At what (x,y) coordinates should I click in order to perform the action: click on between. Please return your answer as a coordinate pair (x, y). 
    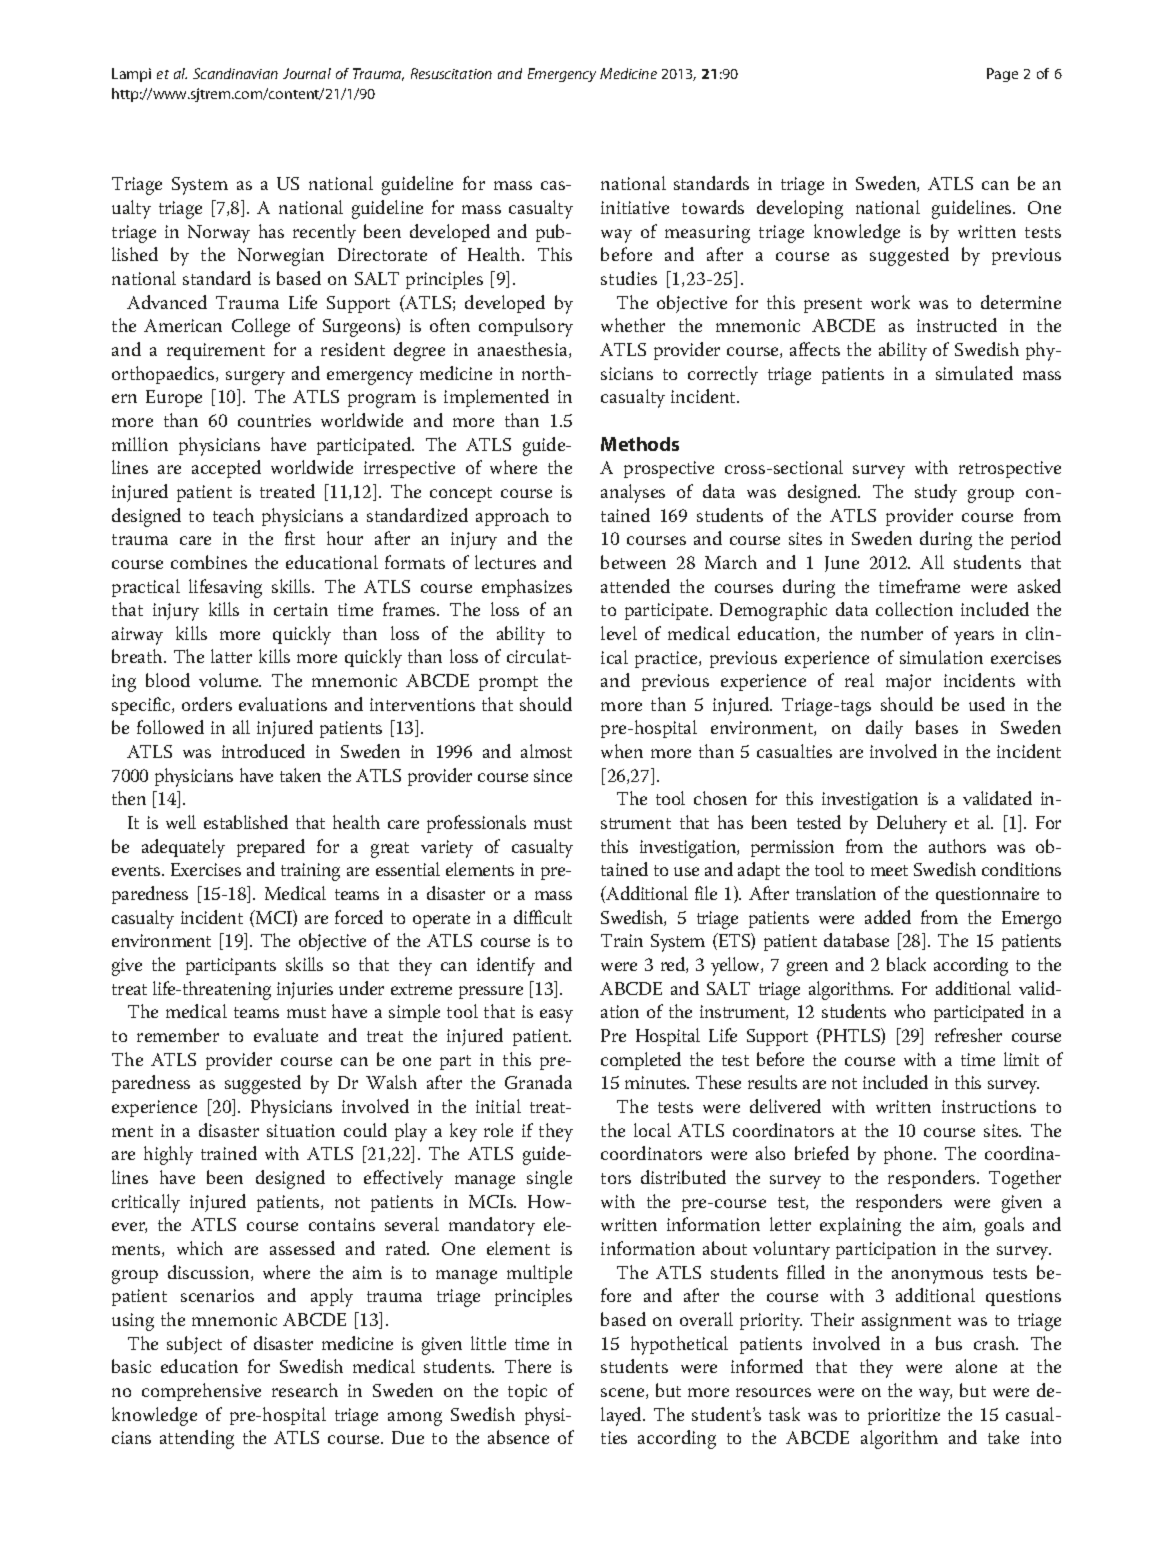
    Looking at the image, I should click on (633, 562).
